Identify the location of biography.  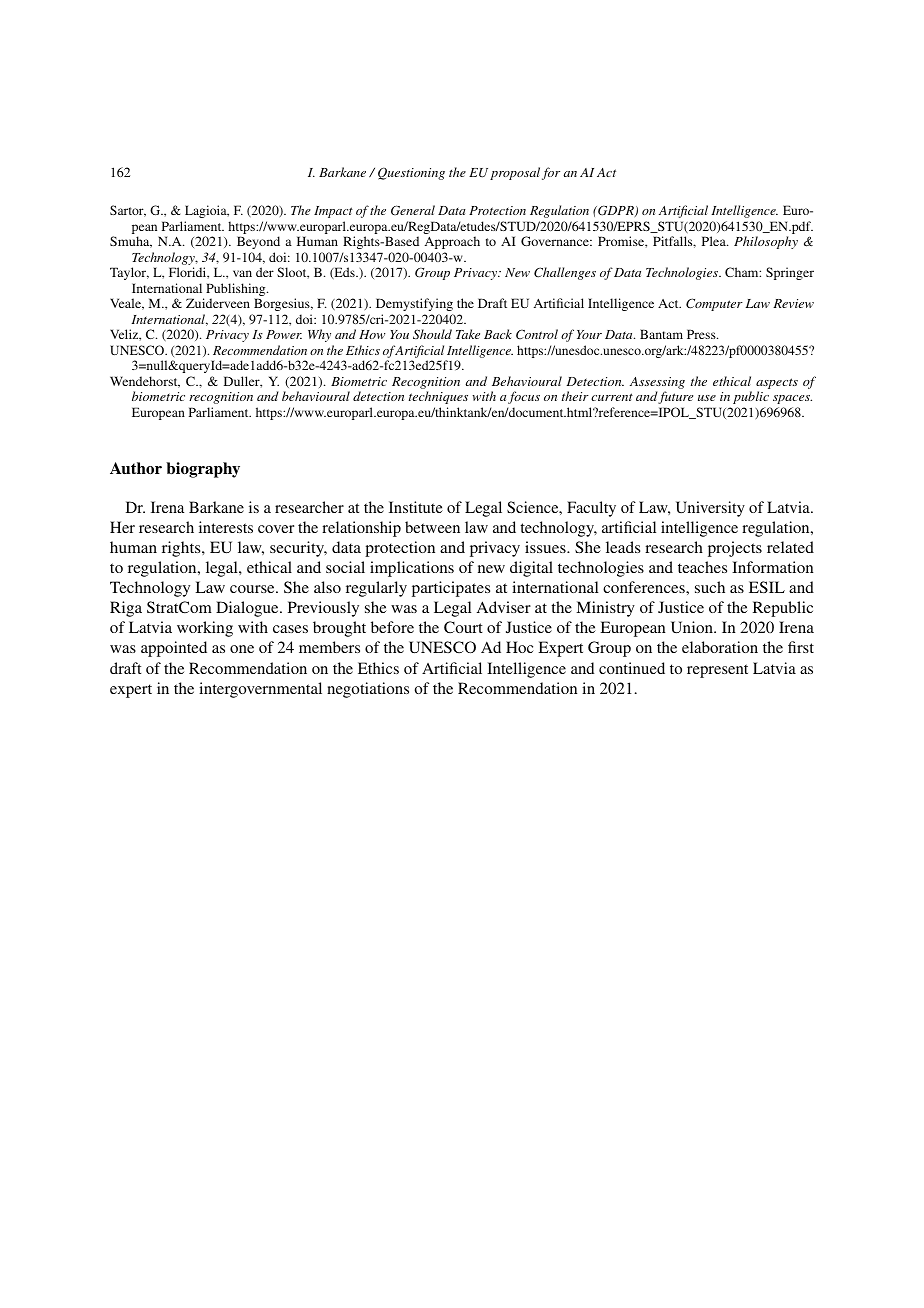
(203, 470).
